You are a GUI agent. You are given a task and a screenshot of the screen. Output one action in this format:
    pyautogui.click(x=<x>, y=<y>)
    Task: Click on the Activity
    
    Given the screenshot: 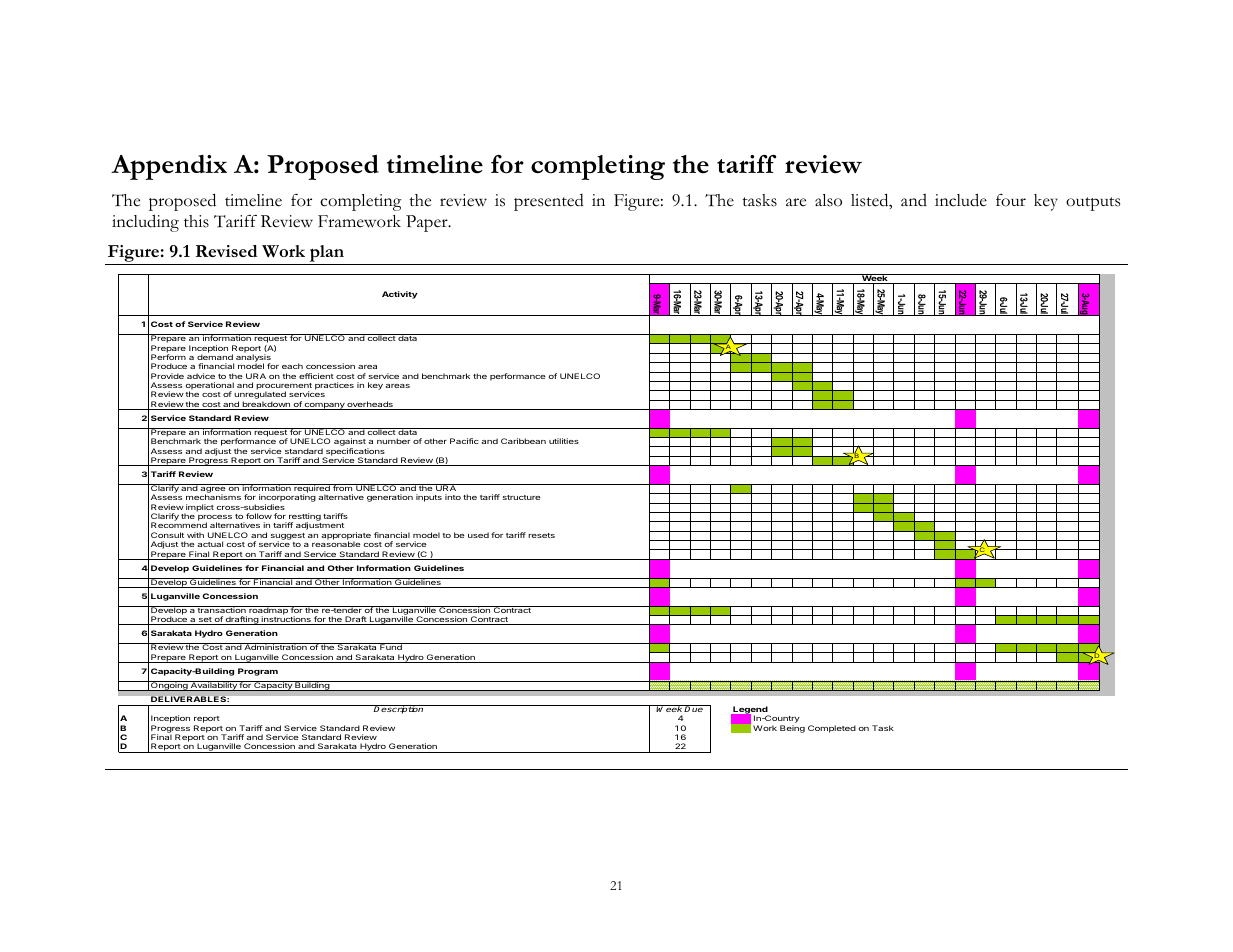 What is the action you would take?
    pyautogui.click(x=400, y=295)
